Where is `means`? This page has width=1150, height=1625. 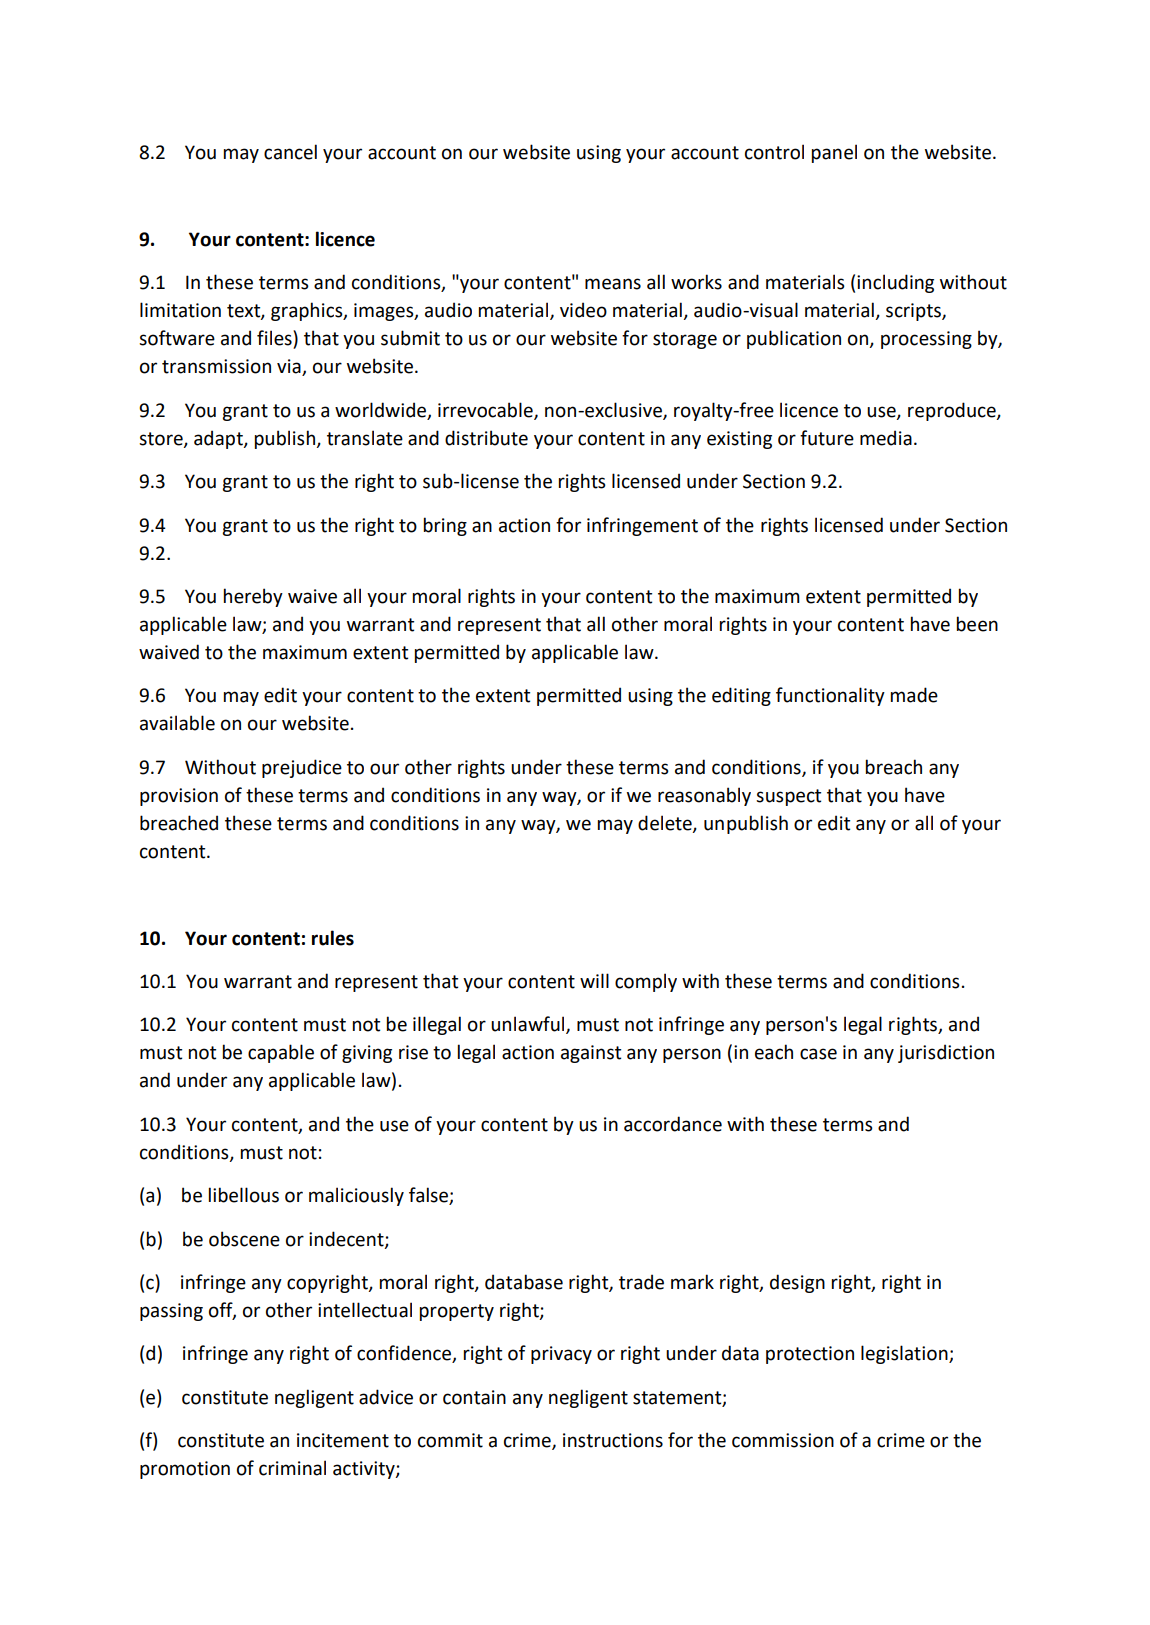 means is located at coordinates (613, 284).
